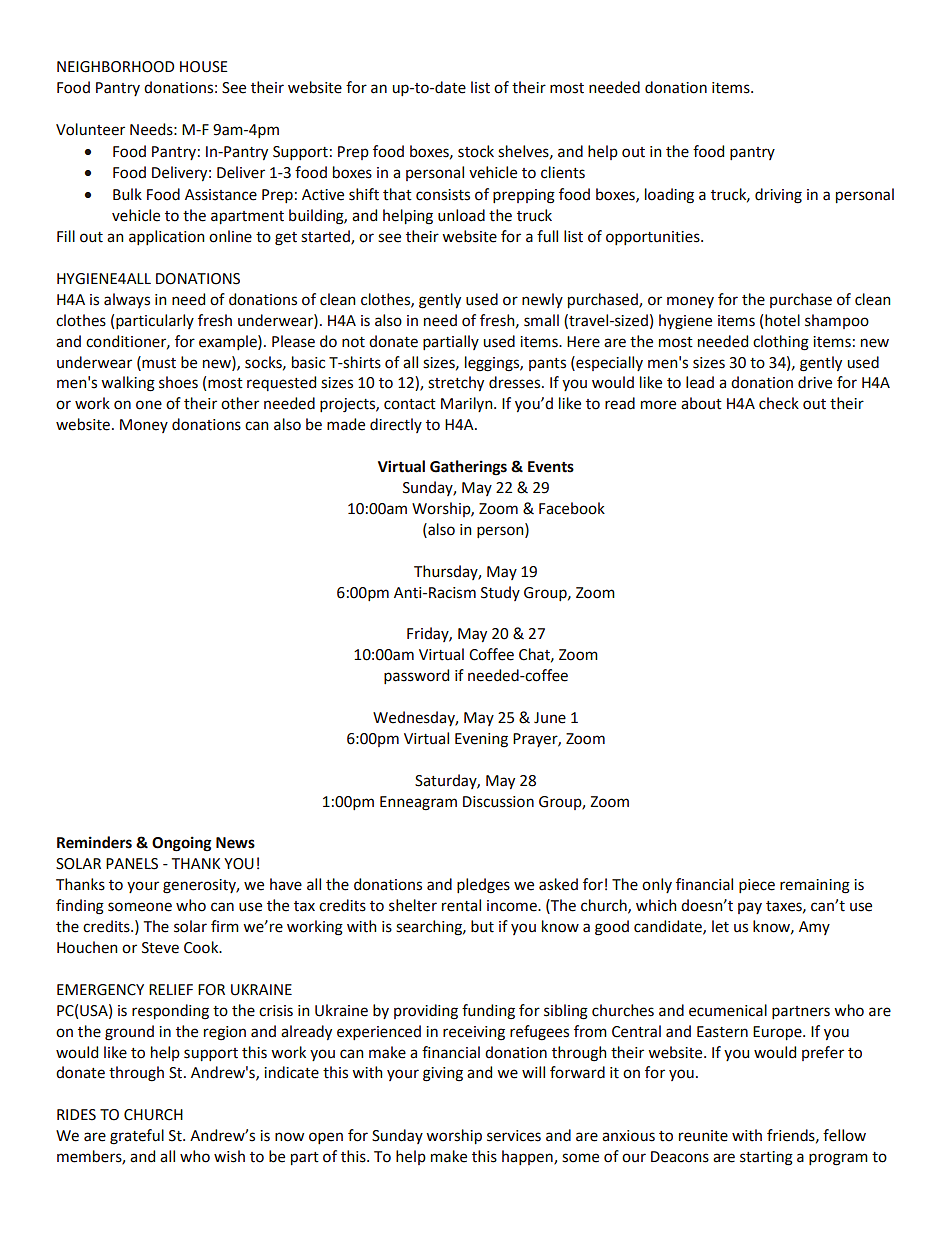  What do you see at coordinates (115, 67) in the screenshot?
I see `NEIGHBORHOOD` at bounding box center [115, 67].
